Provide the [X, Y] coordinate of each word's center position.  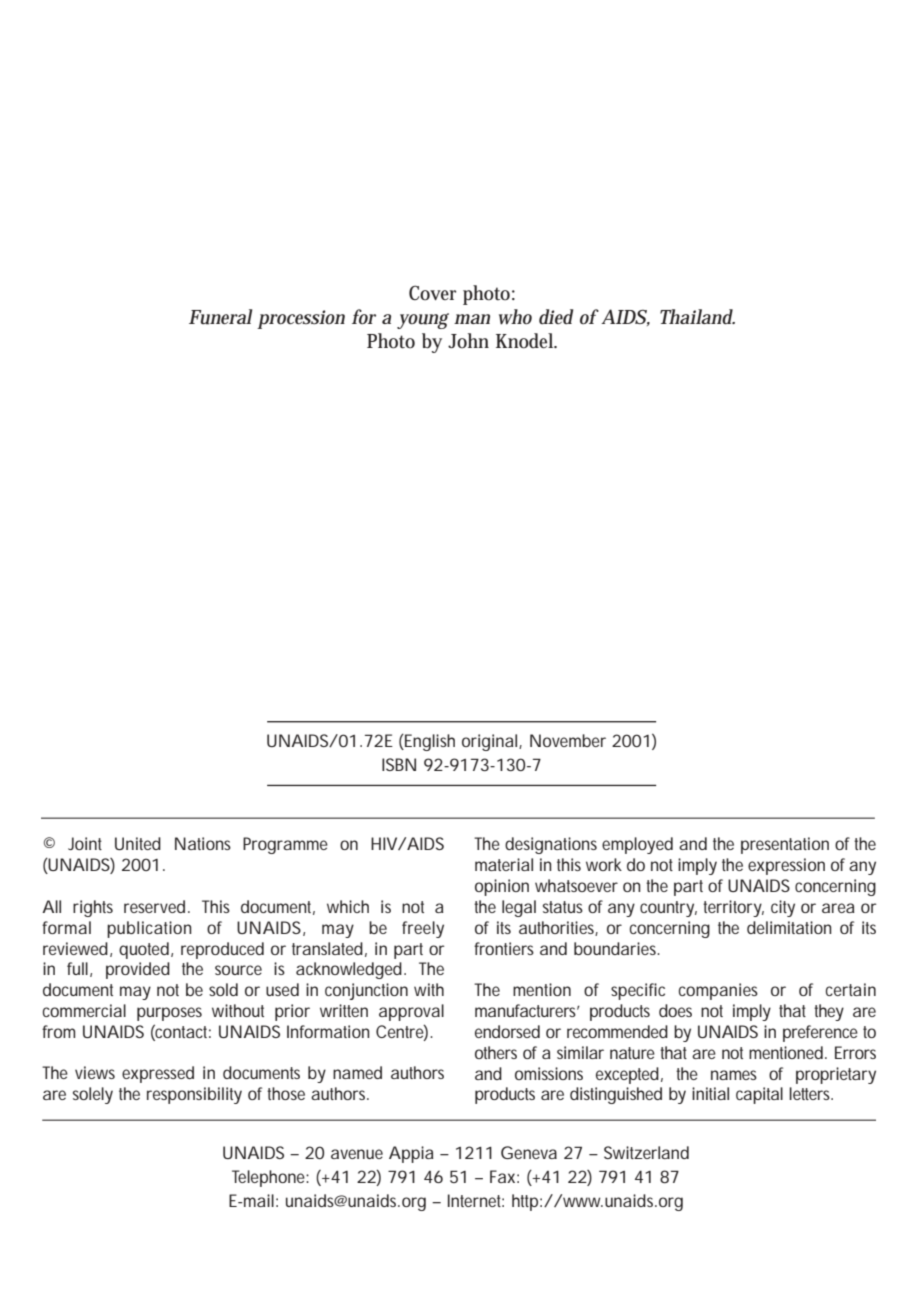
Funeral [220, 317]
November [568, 740]
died [556, 316]
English [429, 742]
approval [411, 1012]
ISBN [399, 764]
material [504, 864]
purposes [169, 1014]
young [423, 321]
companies [718, 991]
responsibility [194, 1095]
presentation [785, 845]
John [468, 341]
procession [301, 319]
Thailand [697, 317]
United [138, 843]
